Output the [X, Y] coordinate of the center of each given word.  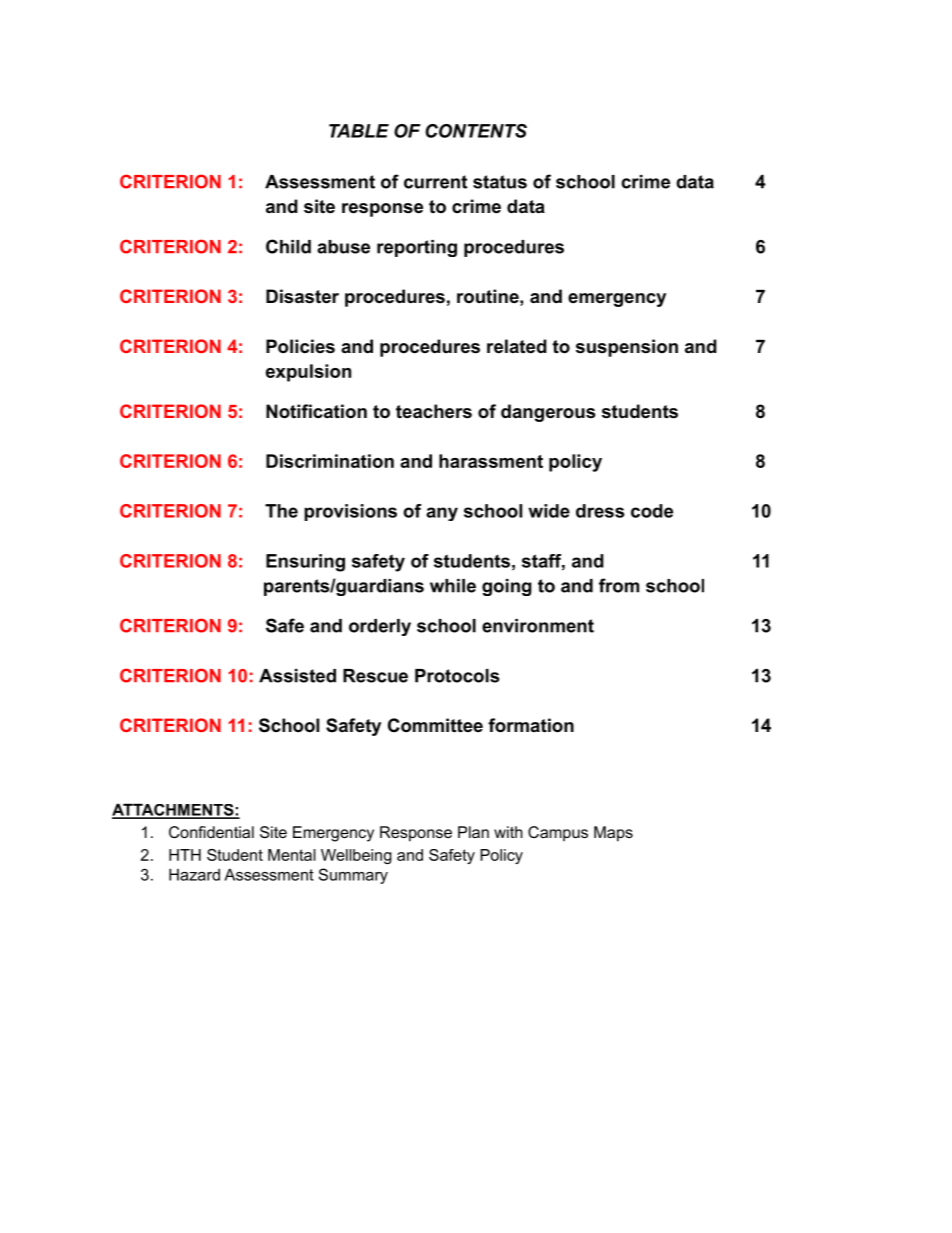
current [435, 182]
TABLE [359, 131]
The [281, 511]
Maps [613, 834]
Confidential [211, 832]
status [500, 182]
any [442, 514]
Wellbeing [356, 856]
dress [600, 511]
